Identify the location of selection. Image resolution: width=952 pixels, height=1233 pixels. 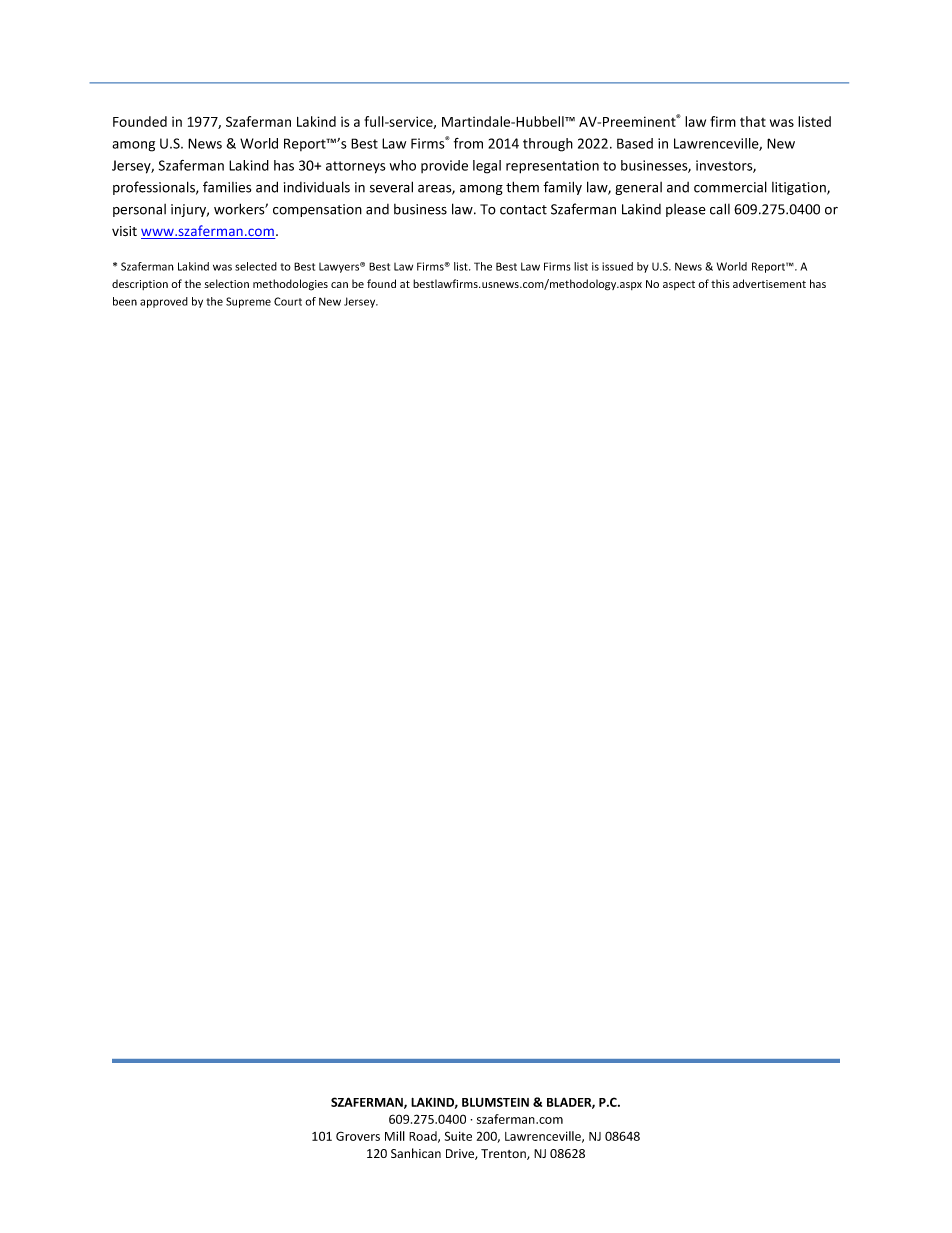
(227, 283).
